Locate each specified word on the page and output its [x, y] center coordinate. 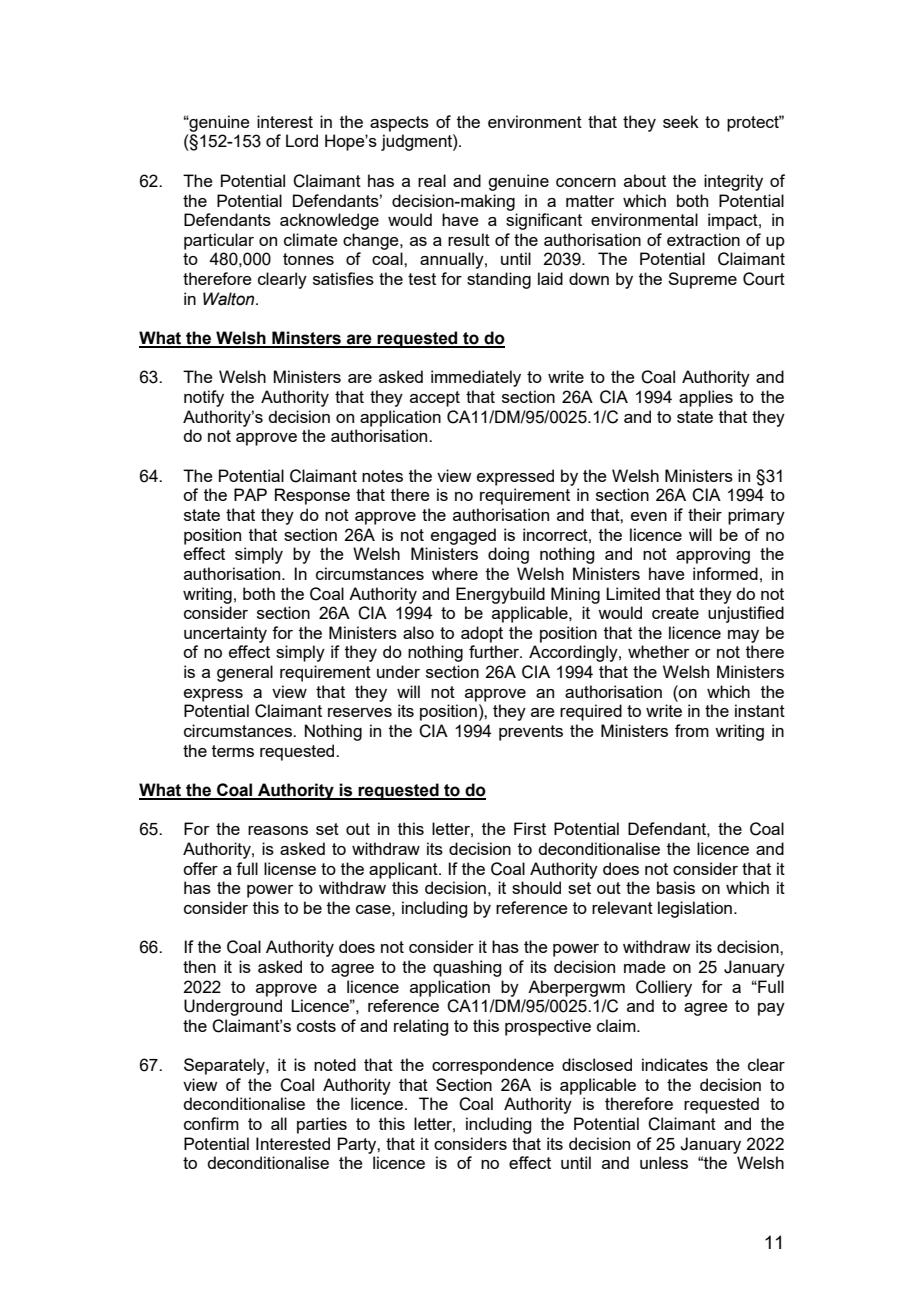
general [245, 673]
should [536, 887]
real [432, 180]
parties [322, 1125]
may [743, 636]
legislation [695, 909]
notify [204, 398]
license [290, 868]
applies [706, 398]
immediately [476, 378]
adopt [482, 634]
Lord [302, 140]
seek [681, 121]
